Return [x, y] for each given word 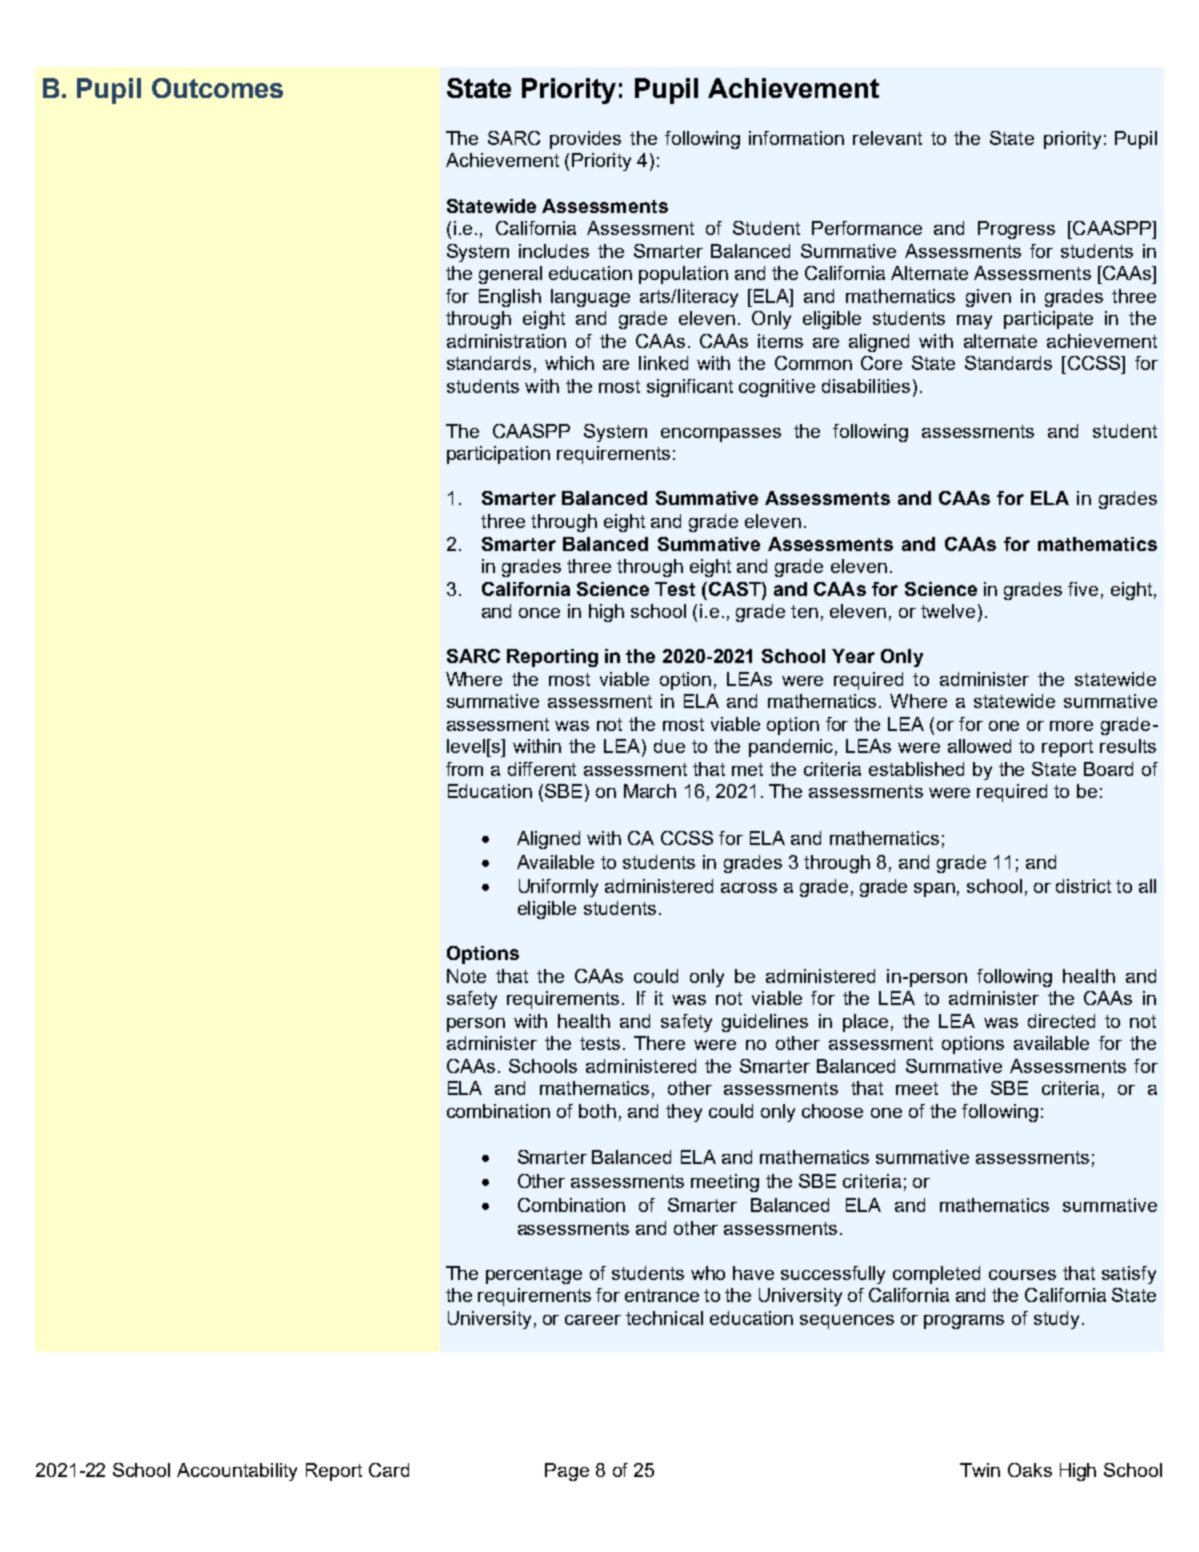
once [539, 613]
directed [1061, 1021]
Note [466, 976]
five [1083, 589]
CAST [736, 589]
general [510, 275]
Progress [1016, 230]
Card [389, 1470]
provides [585, 140]
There [659, 1043]
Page [567, 1472]
